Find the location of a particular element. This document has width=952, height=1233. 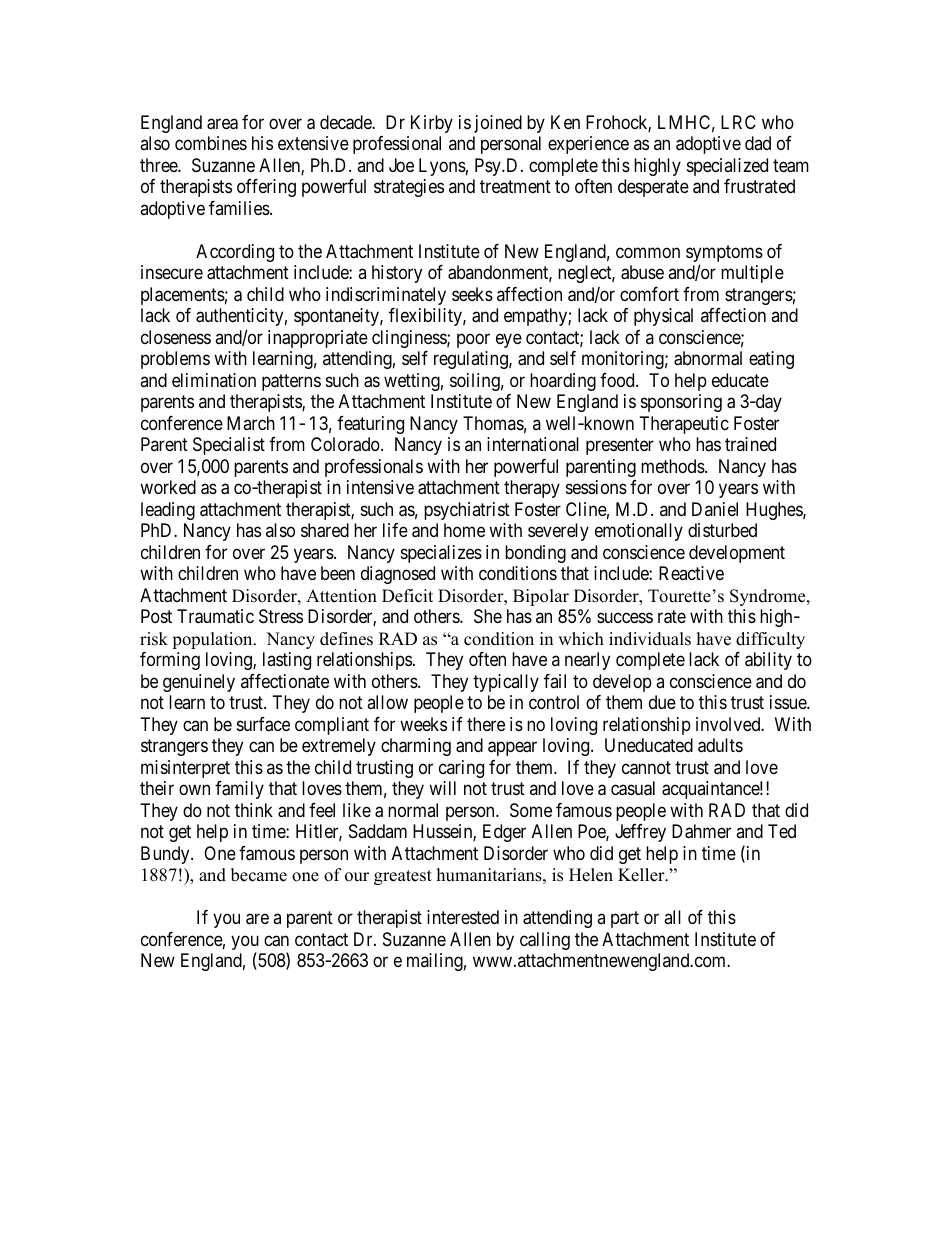

adults is located at coordinates (720, 745).
